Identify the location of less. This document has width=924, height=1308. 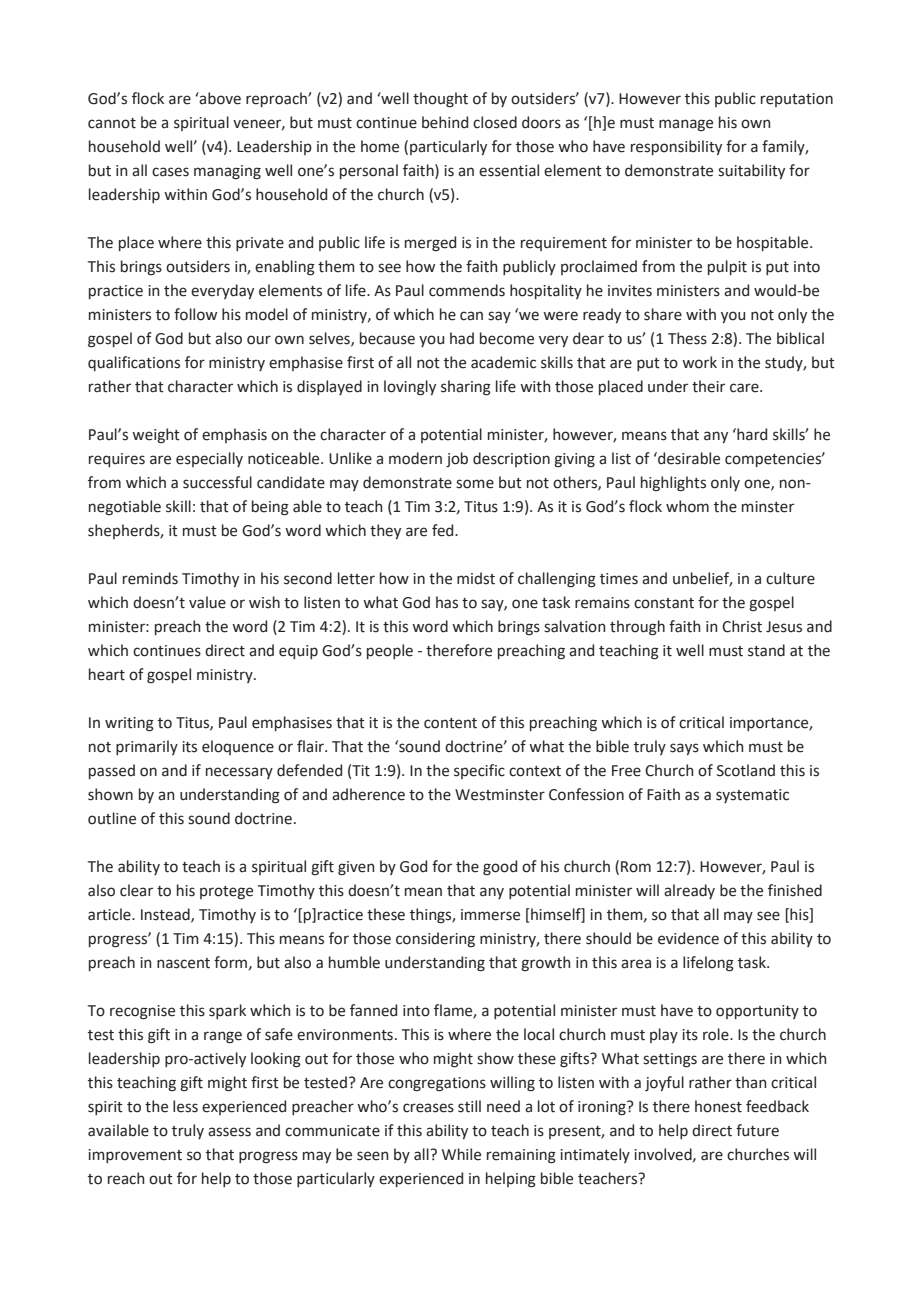
(185, 1106).
